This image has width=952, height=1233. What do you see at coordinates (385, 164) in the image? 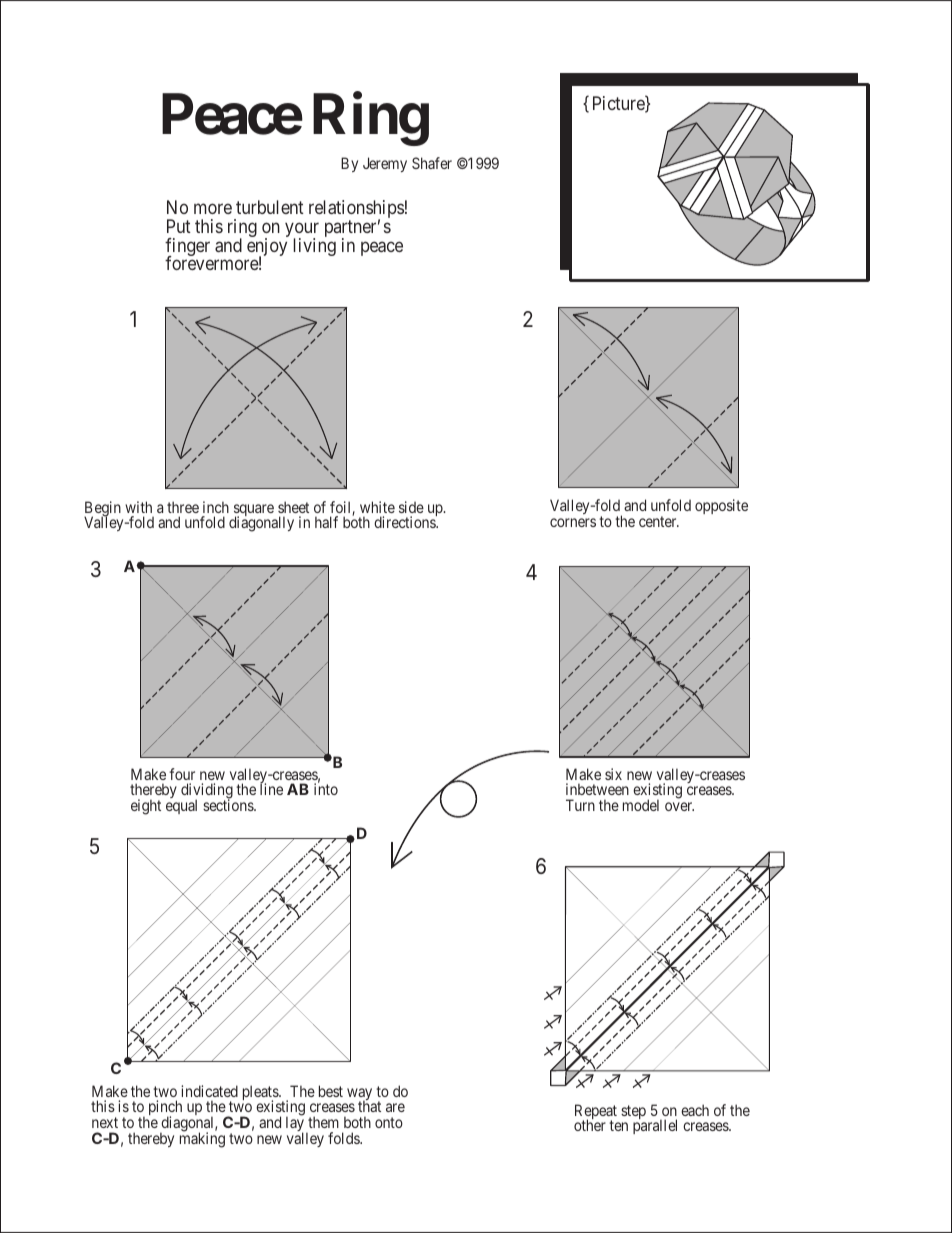
I see `Jeremy` at bounding box center [385, 164].
